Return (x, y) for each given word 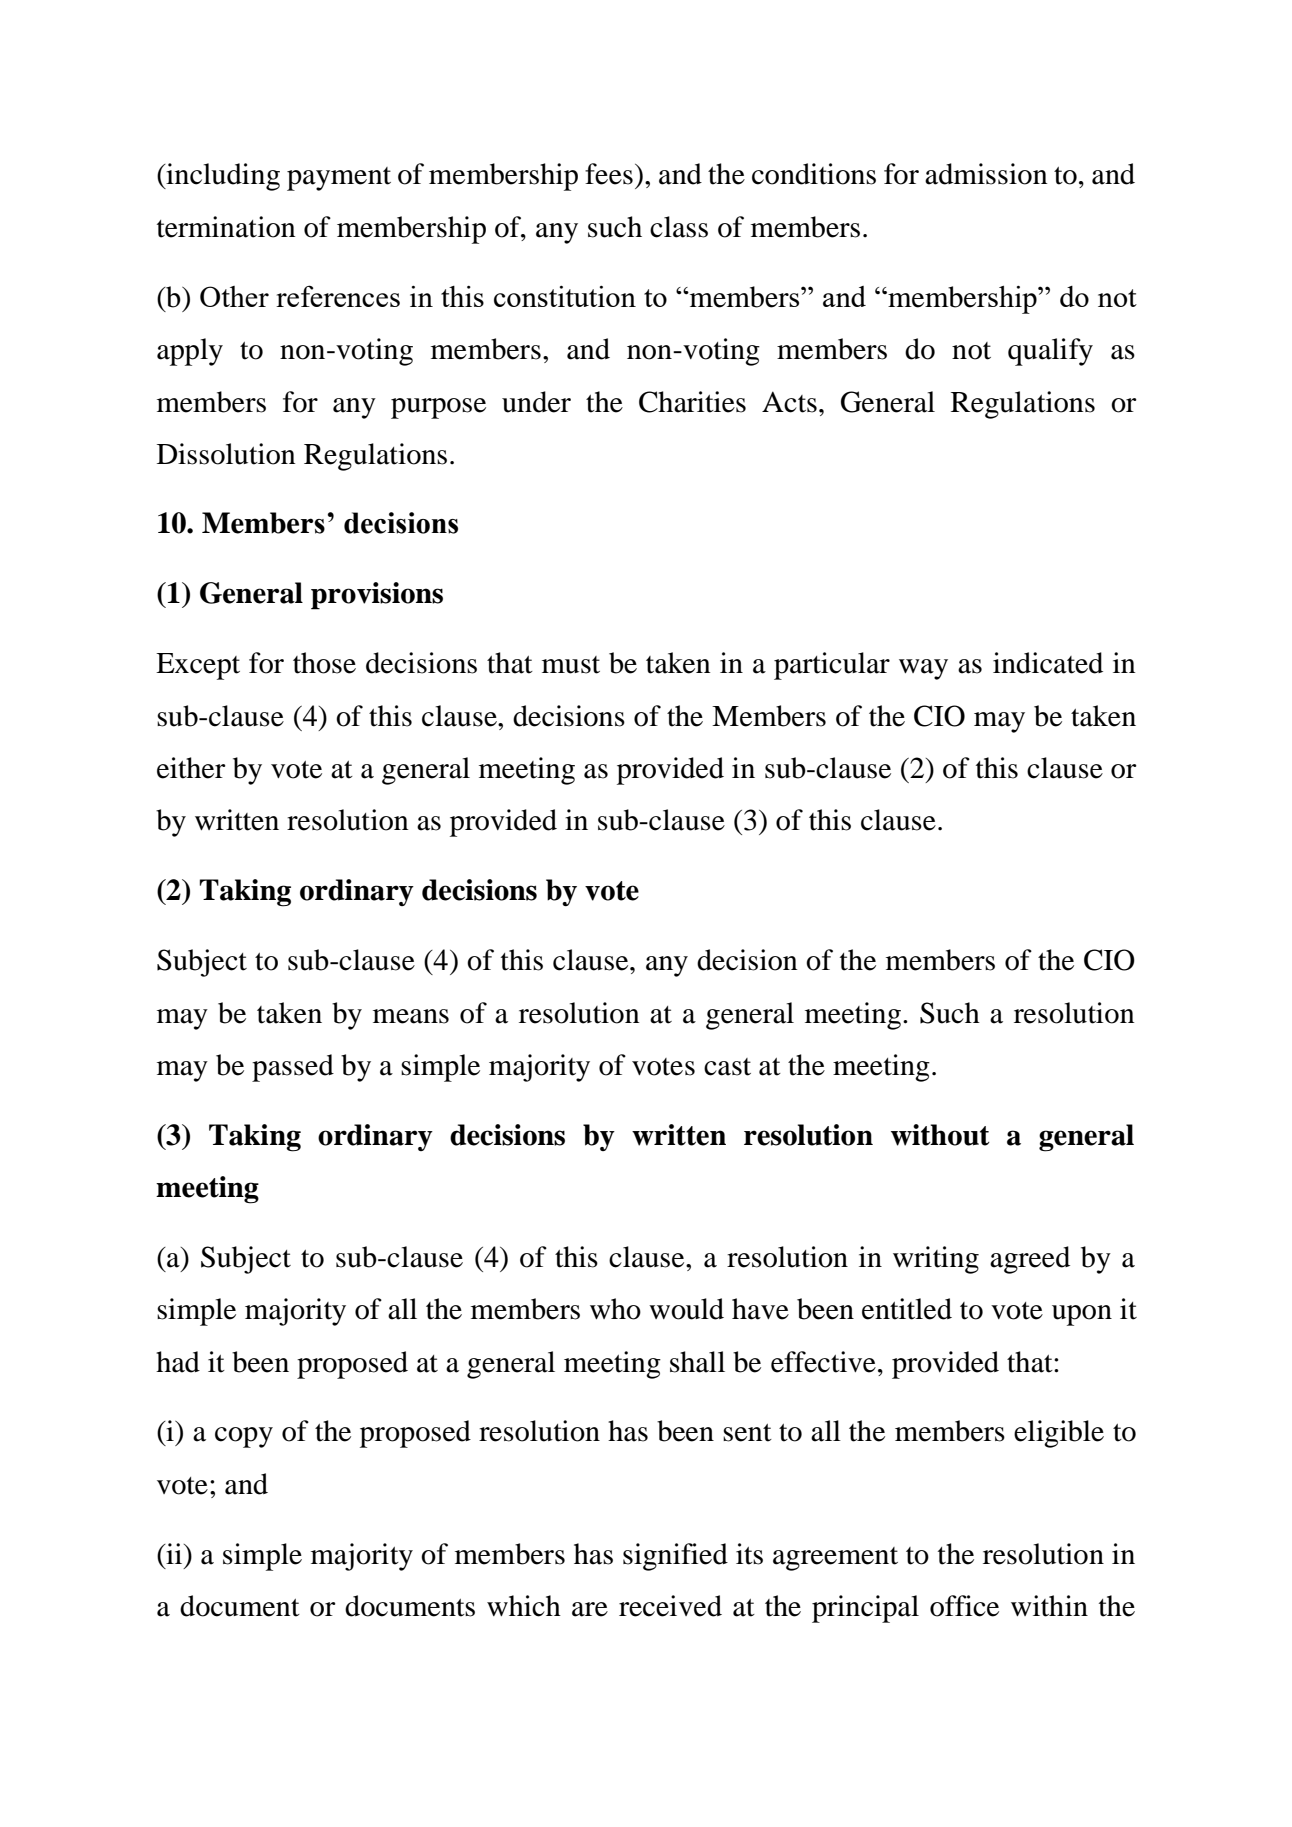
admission (986, 174)
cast (727, 1067)
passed (293, 1068)
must (571, 665)
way (923, 669)
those (324, 663)
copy (244, 1437)
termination (226, 227)
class (679, 227)
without (940, 1135)
